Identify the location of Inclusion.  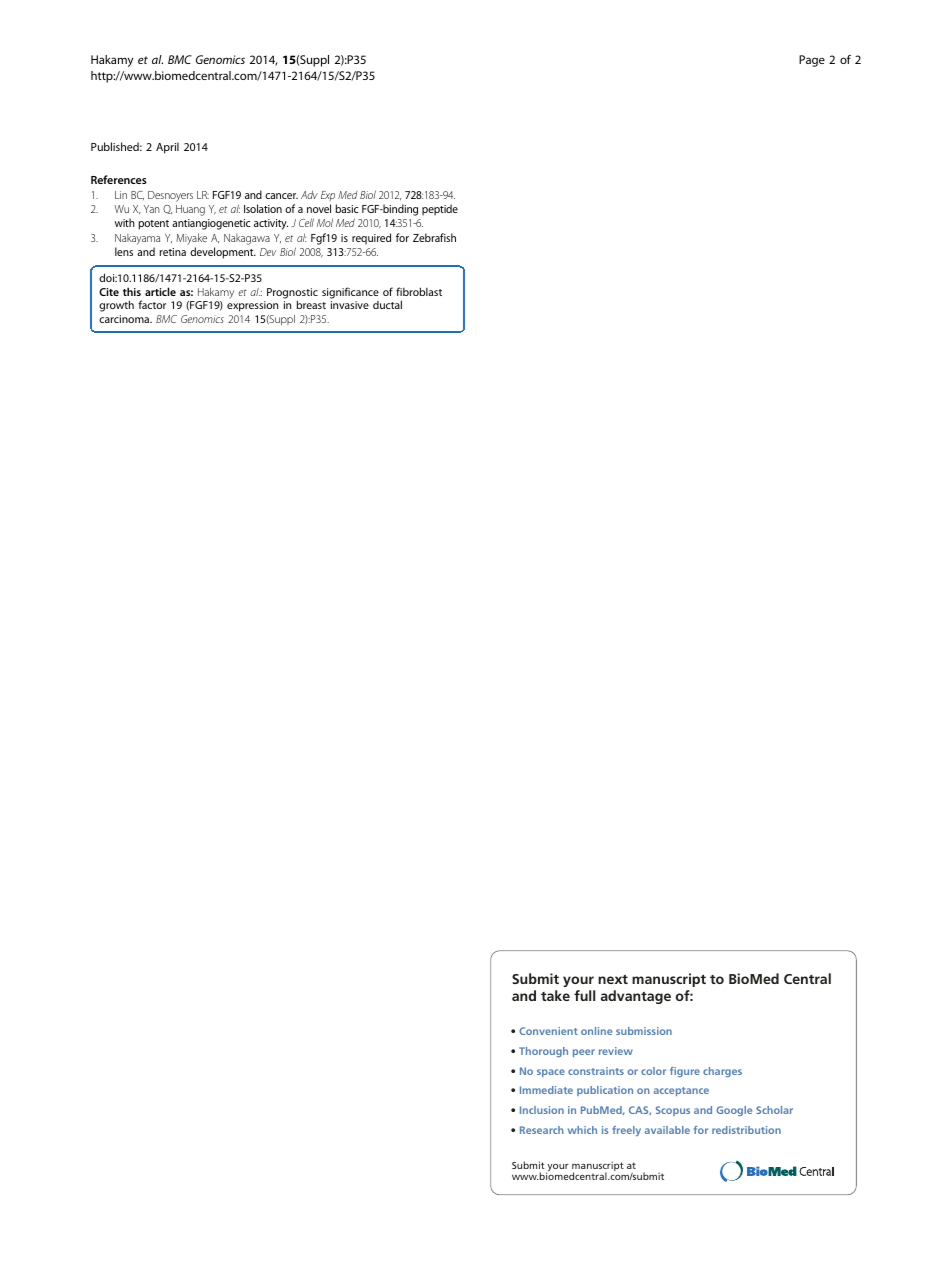
(542, 1110).
